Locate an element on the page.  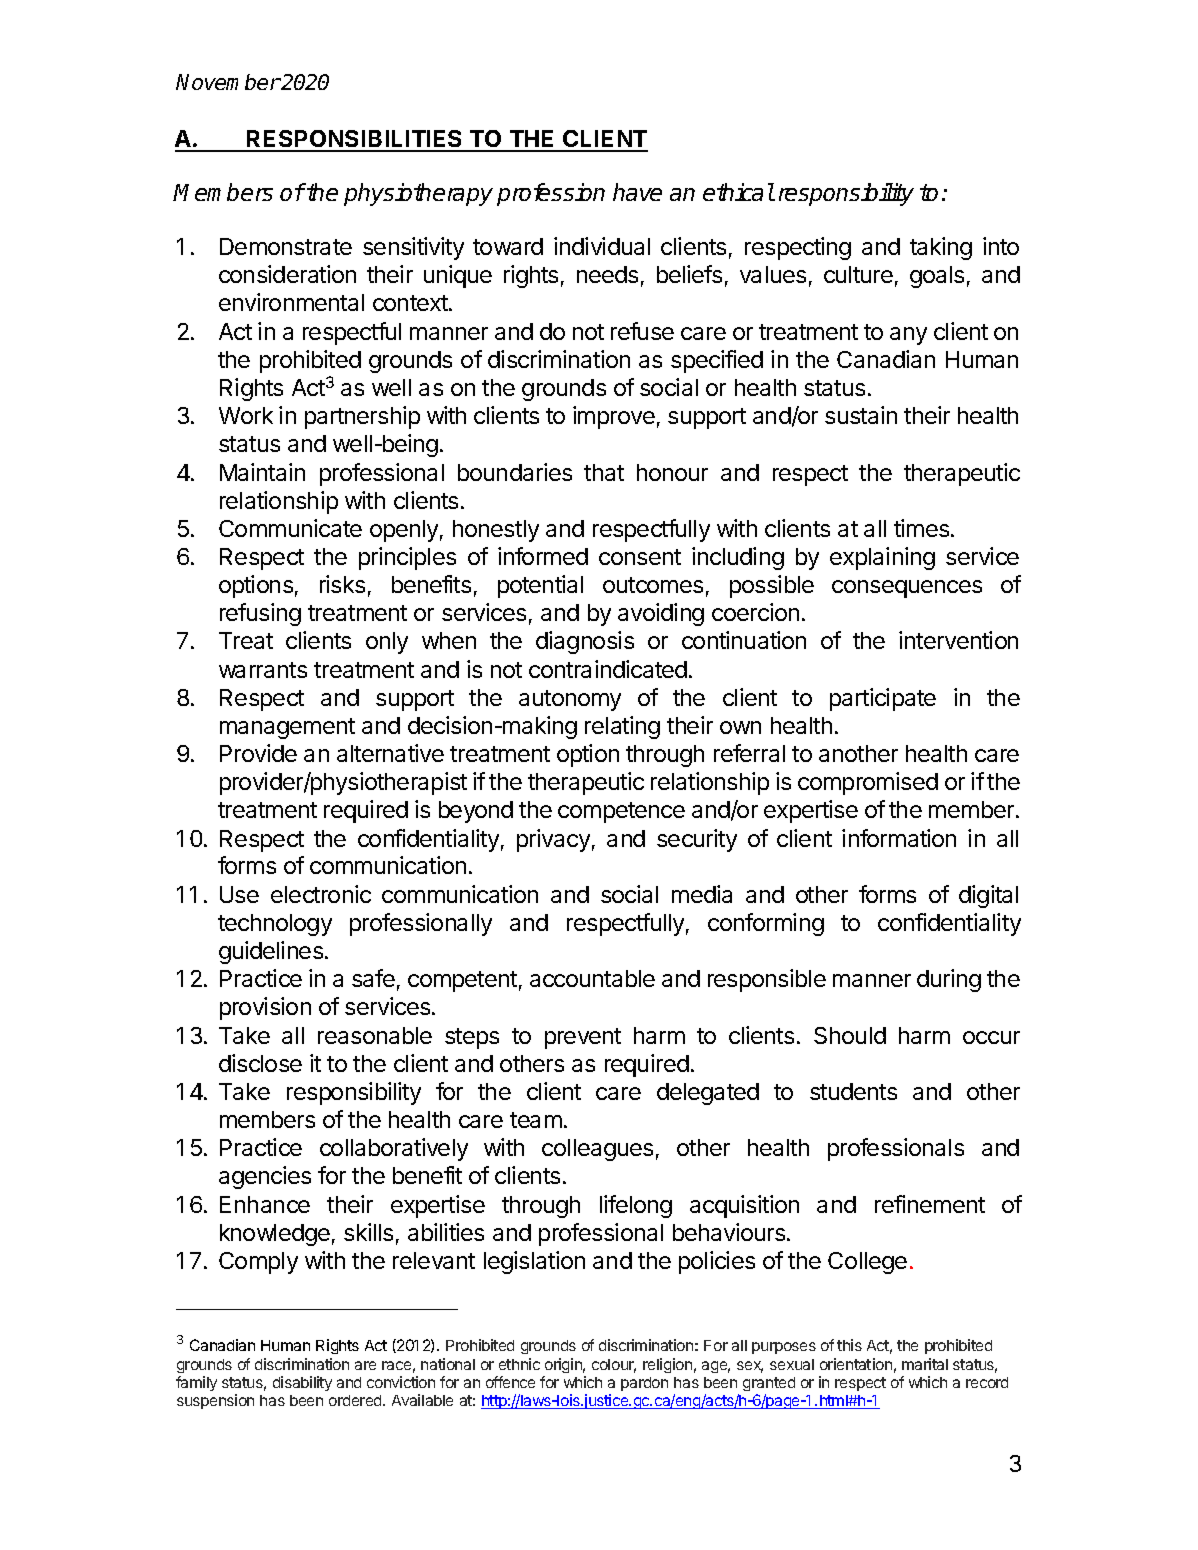
students is located at coordinates (853, 1091).
